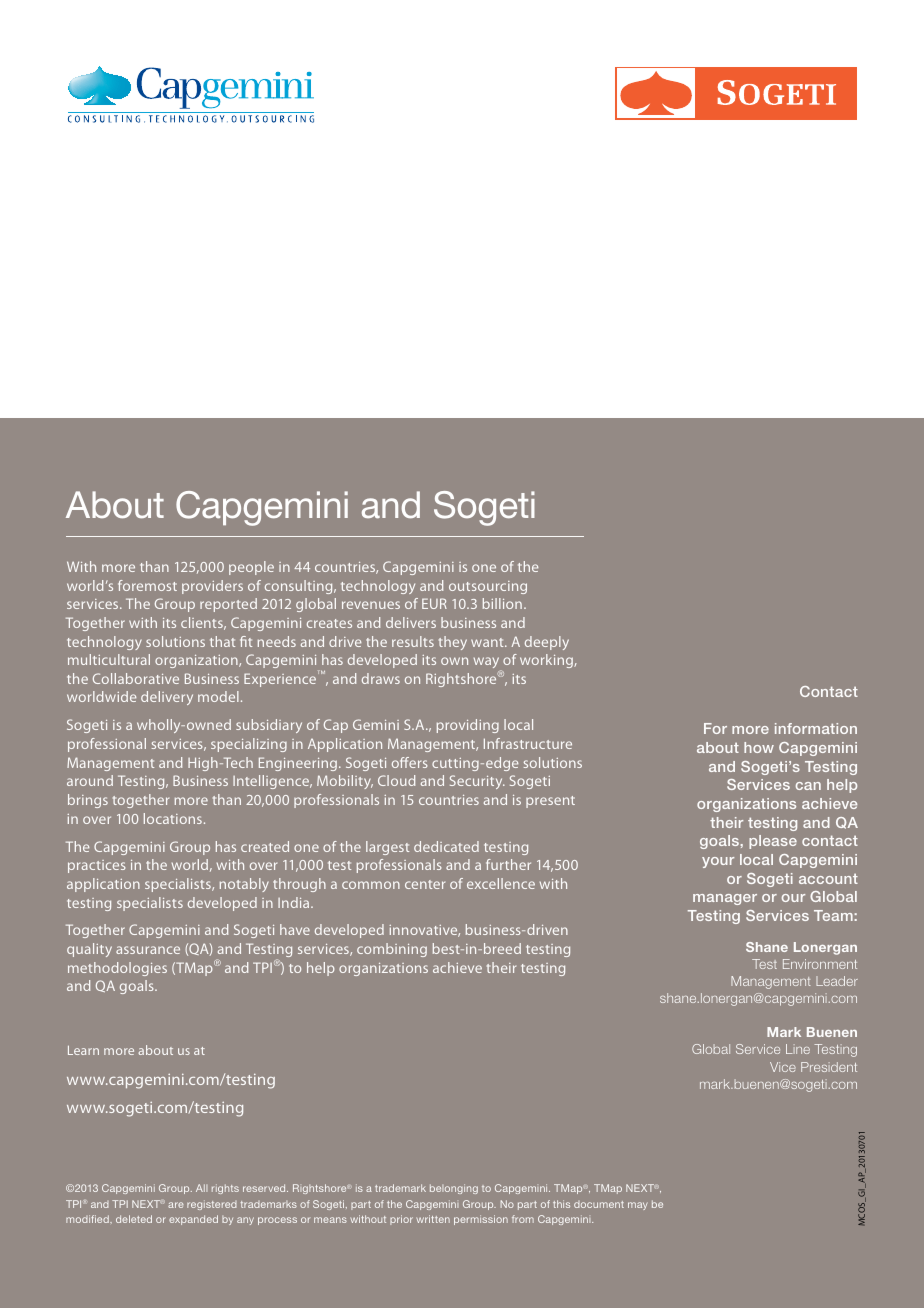 The image size is (924, 1308). I want to click on may, so click(638, 1206).
